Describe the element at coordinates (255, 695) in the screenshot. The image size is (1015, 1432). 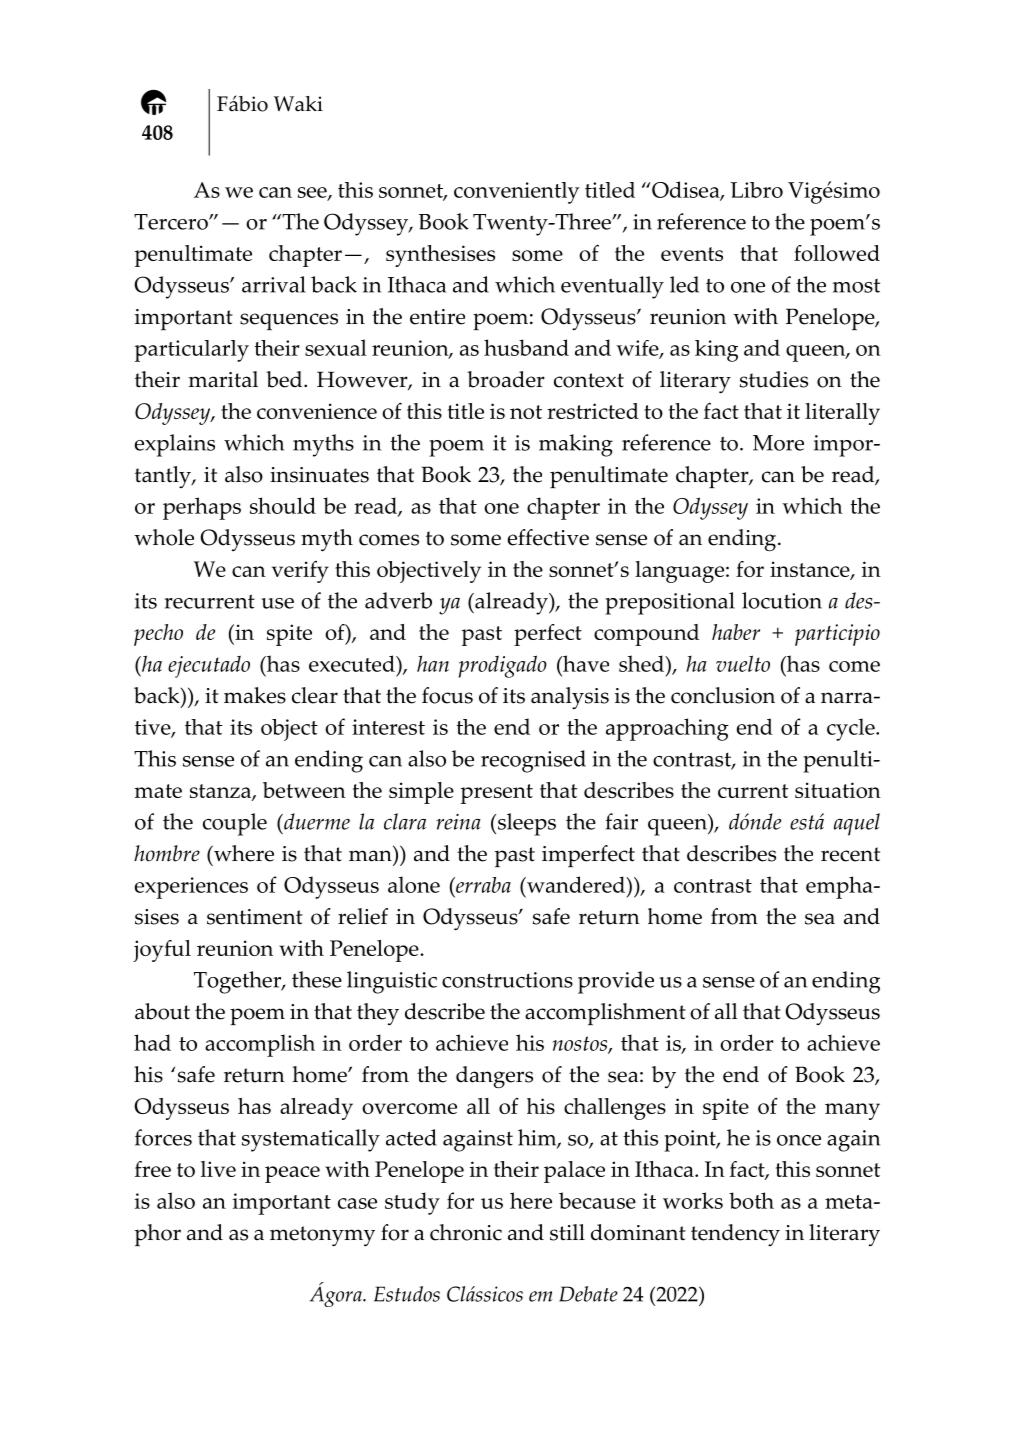
I see `makes` at that location.
